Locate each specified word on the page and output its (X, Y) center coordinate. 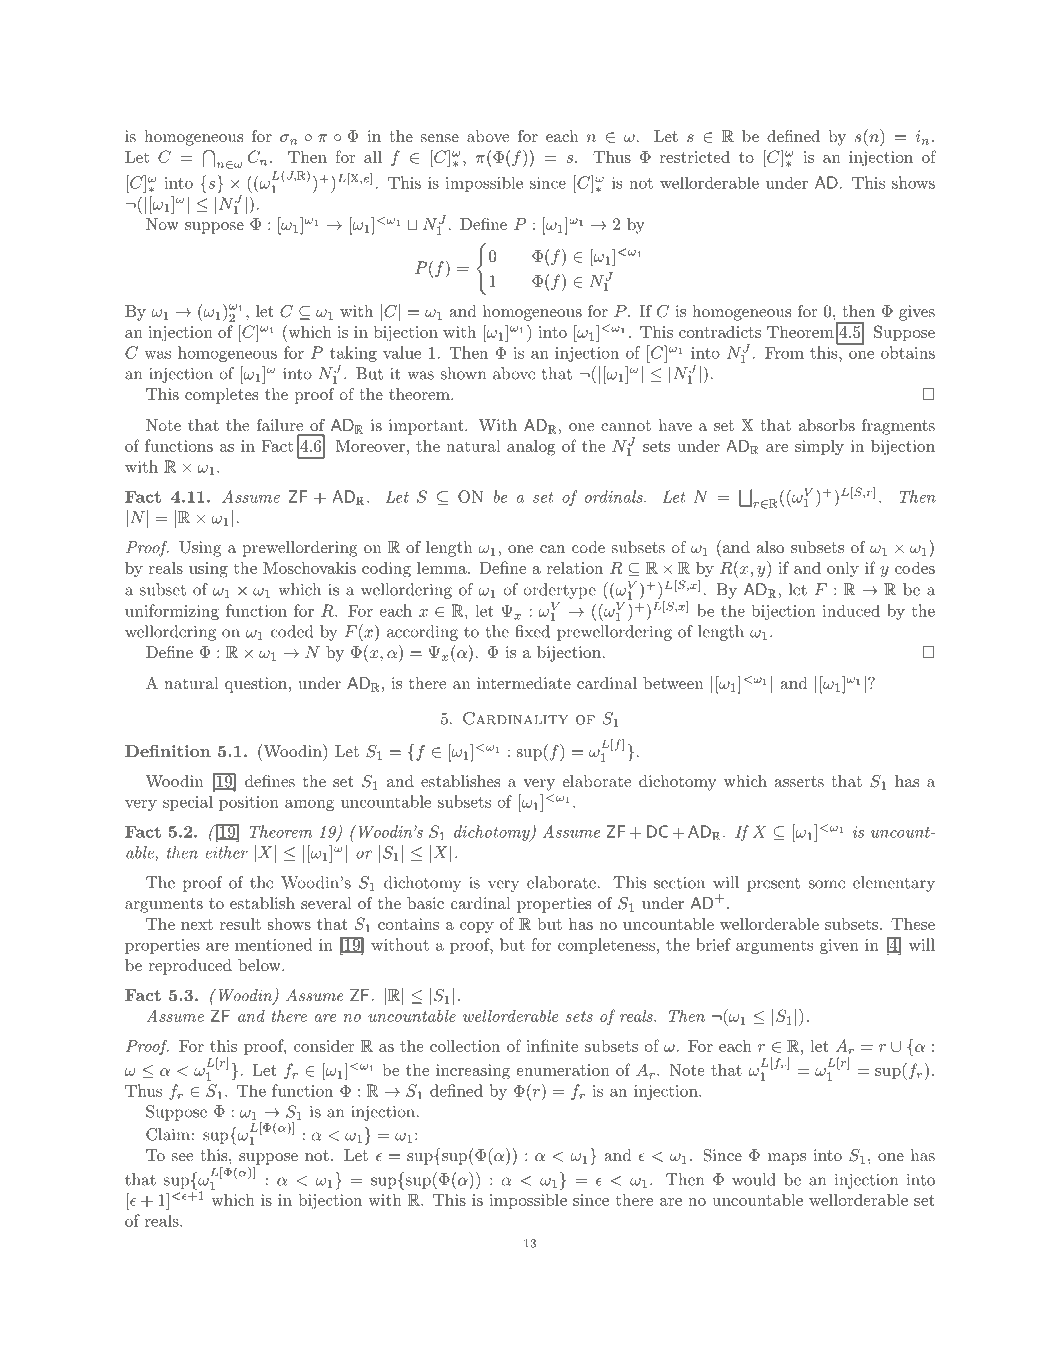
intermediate (524, 683)
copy (477, 928)
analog (531, 448)
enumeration (563, 1070)
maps (787, 1159)
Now (162, 224)
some (827, 884)
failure (280, 425)
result (240, 924)
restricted (695, 157)
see (182, 1157)
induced (851, 611)
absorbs (827, 425)
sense (440, 138)
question (256, 685)
